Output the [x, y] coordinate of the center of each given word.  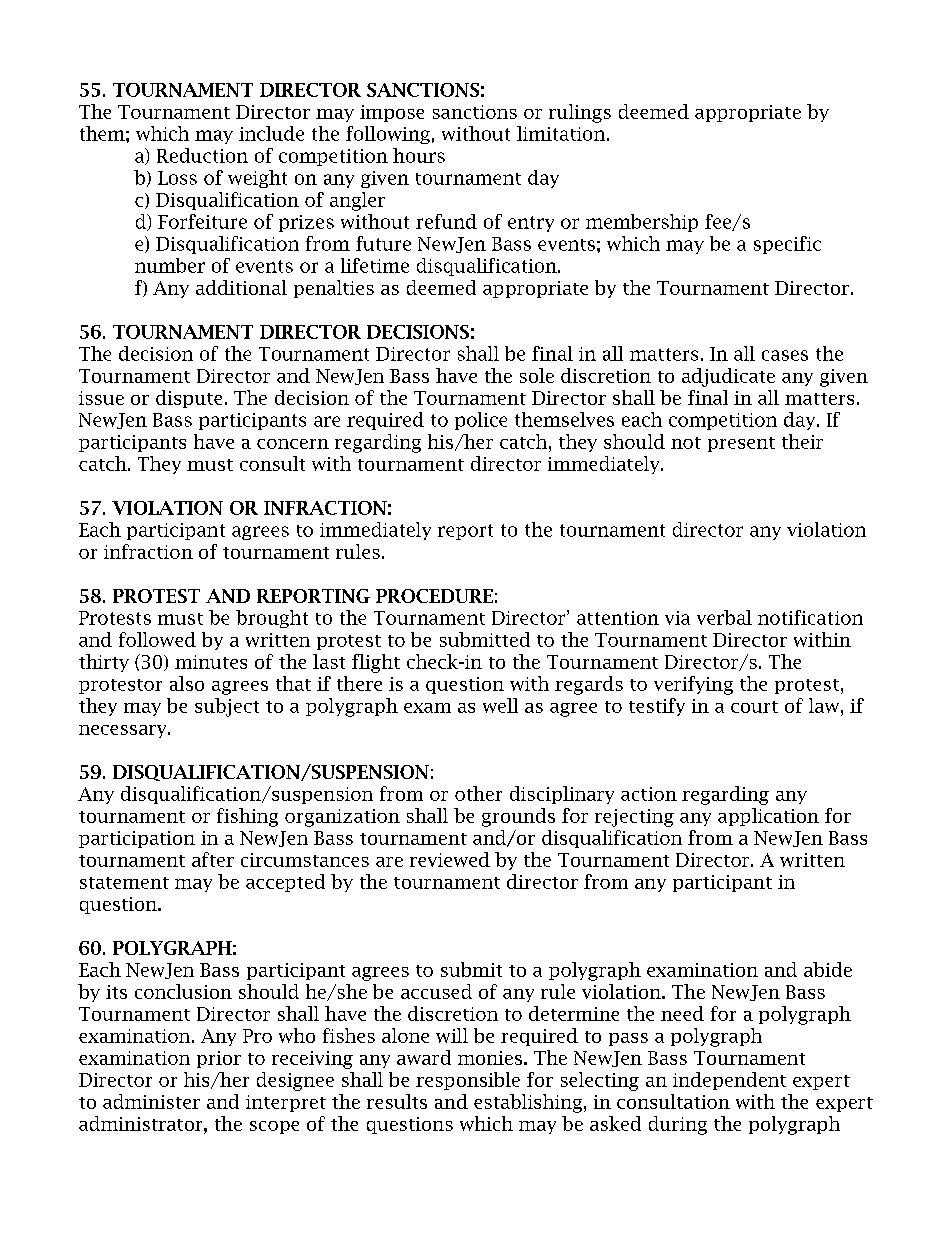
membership [642, 223]
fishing [247, 817]
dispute [189, 399]
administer [151, 1101]
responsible [468, 1081]
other [478, 793]
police [481, 421]
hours [419, 155]
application [768, 817]
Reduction [202, 155]
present [741, 444]
